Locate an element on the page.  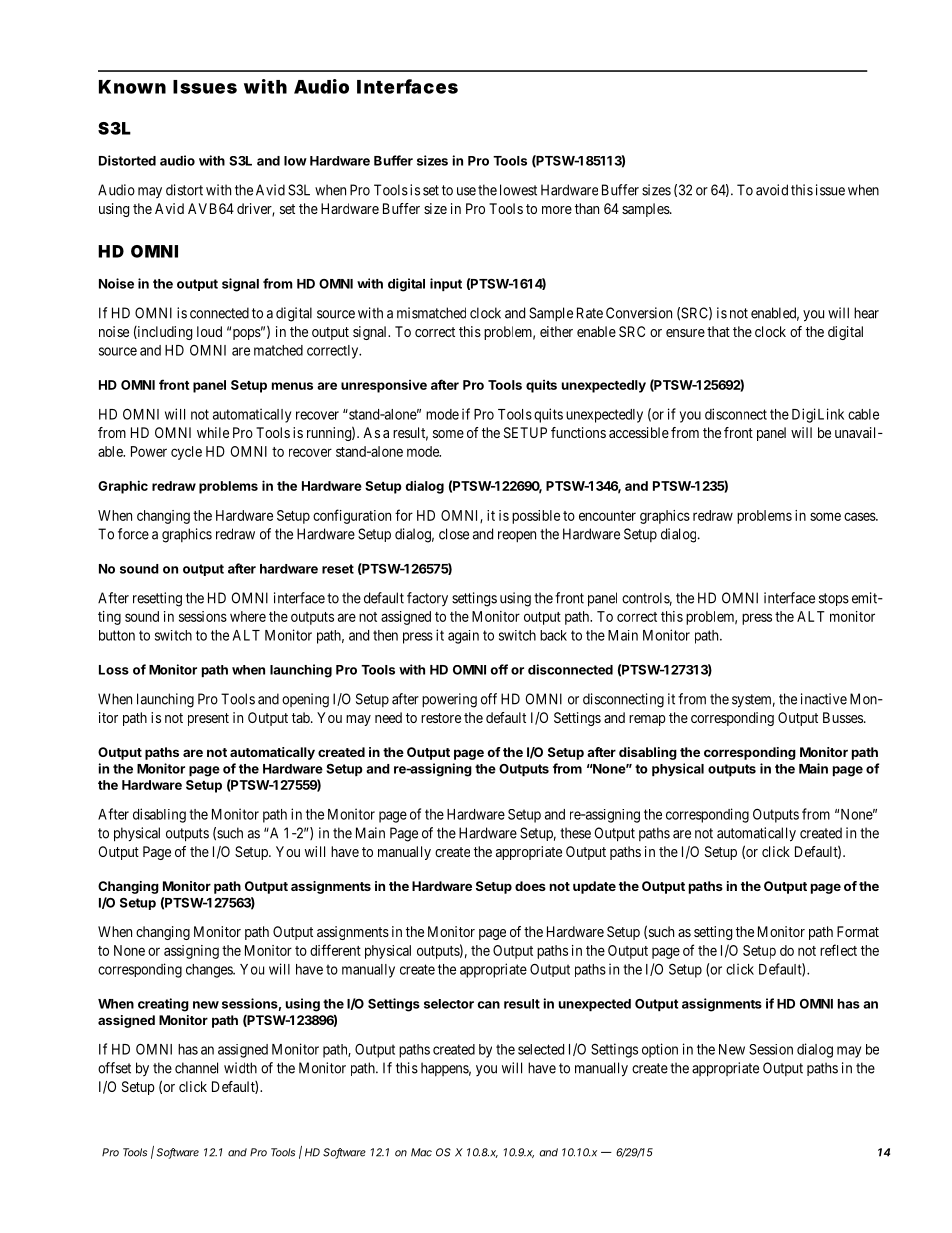
does is located at coordinates (530, 886).
